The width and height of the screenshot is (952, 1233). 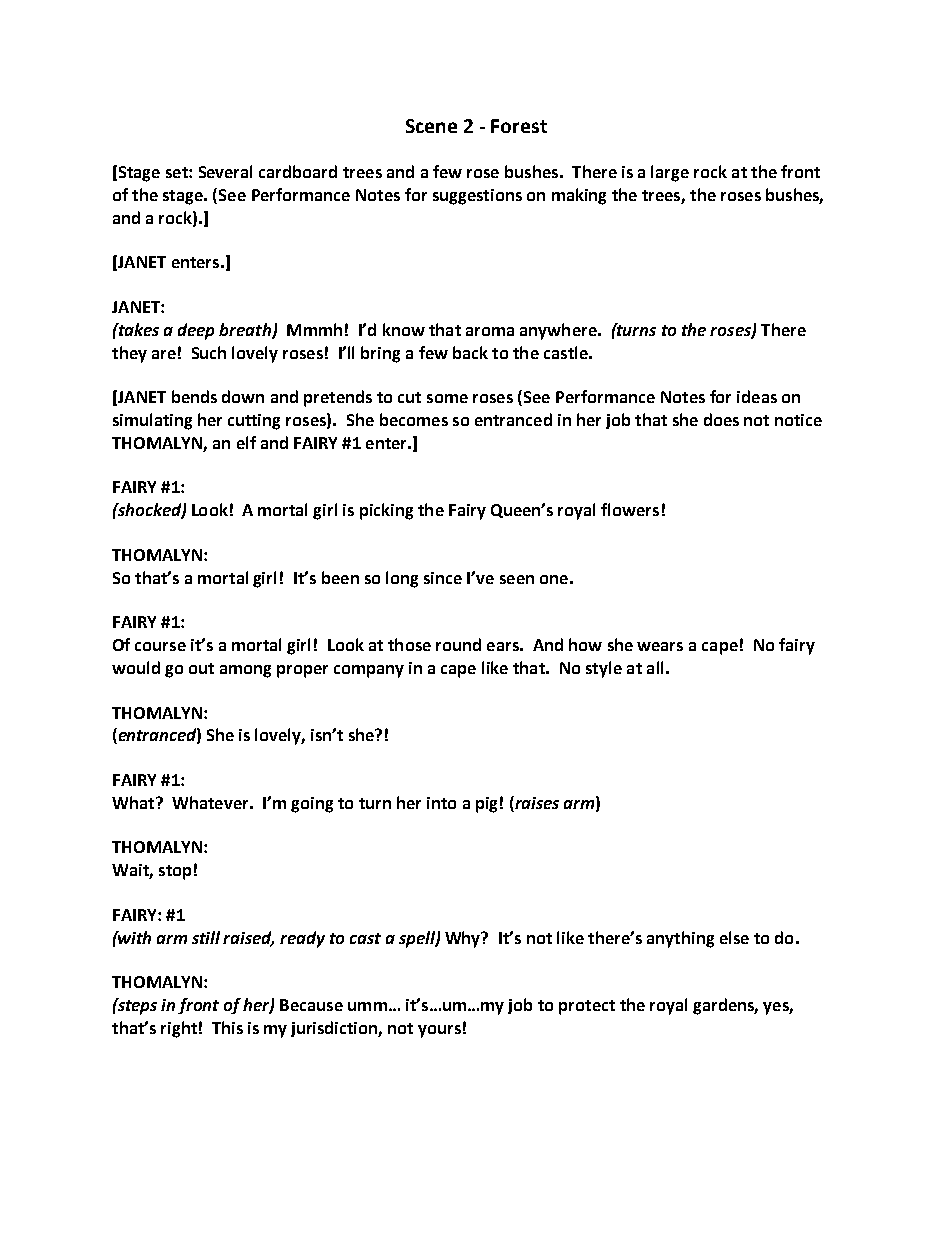 What do you see at coordinates (439, 1031) in the screenshot?
I see `yours` at bounding box center [439, 1031].
